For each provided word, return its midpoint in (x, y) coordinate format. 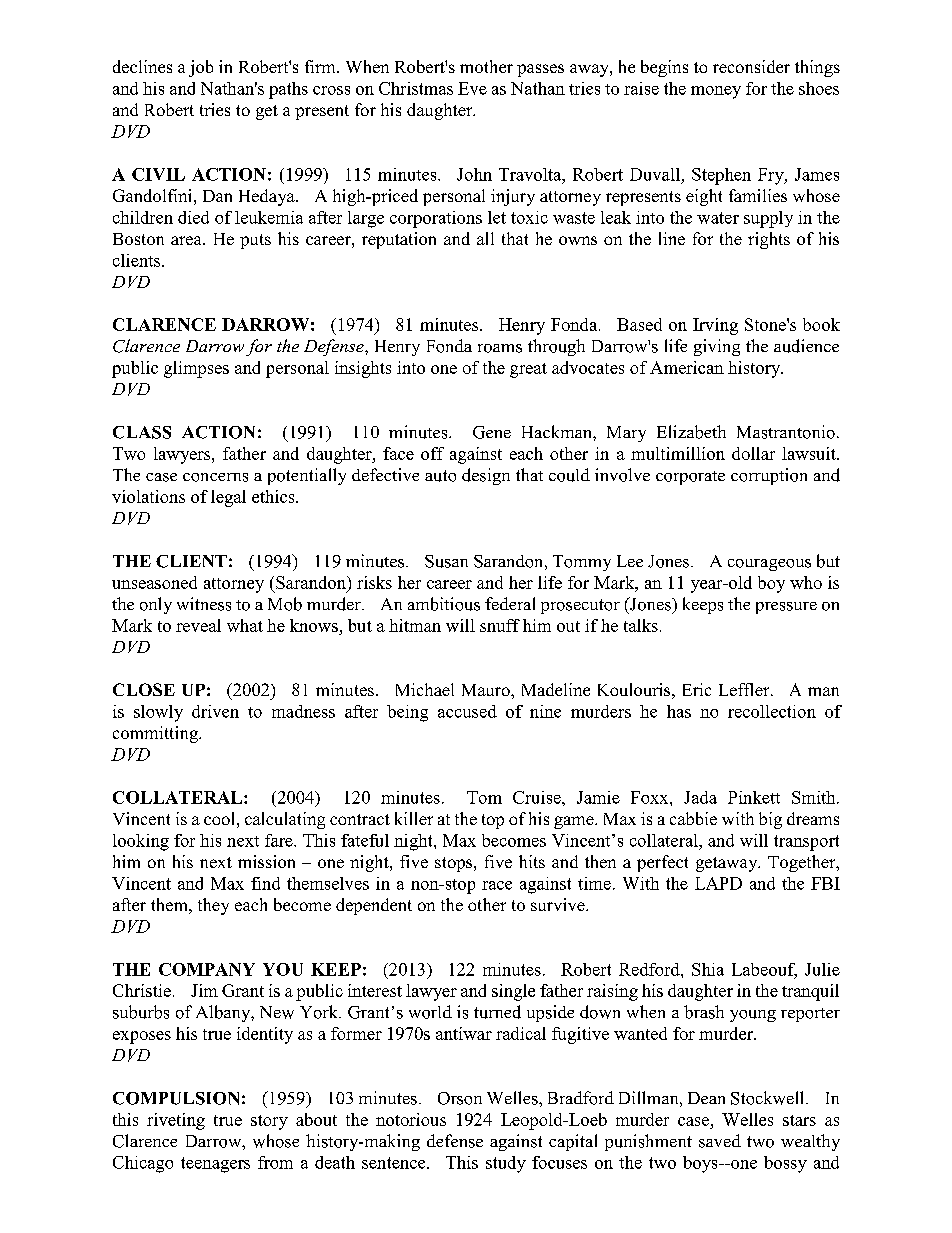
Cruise (538, 797)
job (201, 68)
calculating (285, 820)
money (716, 92)
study (506, 1164)
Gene (492, 432)
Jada (700, 797)
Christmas (416, 88)
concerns (215, 477)
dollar (753, 453)
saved (720, 1141)
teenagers (215, 1165)
